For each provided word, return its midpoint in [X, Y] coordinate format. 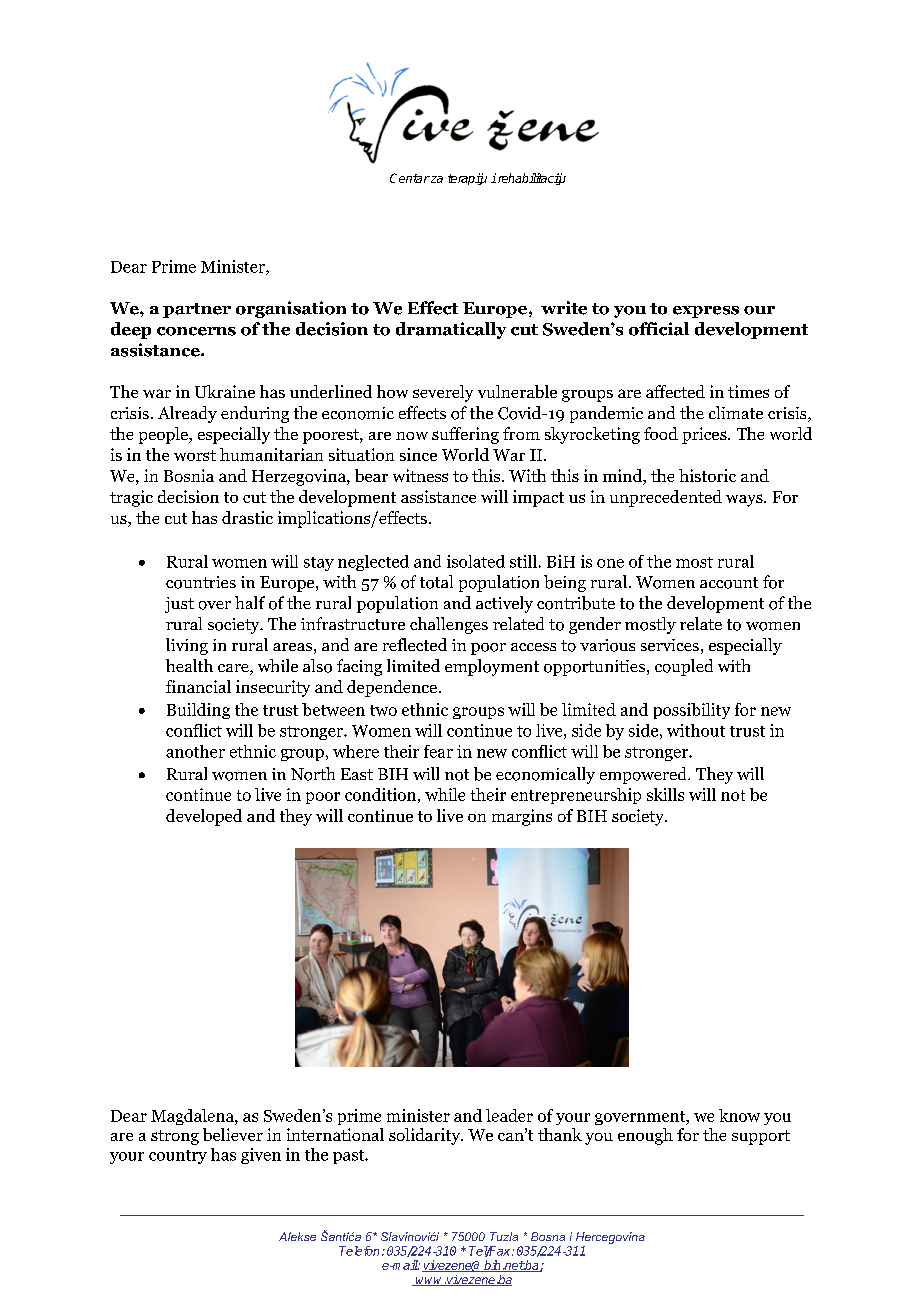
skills [665, 794]
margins [522, 817]
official [659, 329]
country [178, 1157]
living [187, 646]
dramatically [451, 330]
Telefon [359, 1251]
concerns [196, 331]
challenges [449, 625]
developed [204, 817]
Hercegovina [610, 1238]
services [670, 645]
